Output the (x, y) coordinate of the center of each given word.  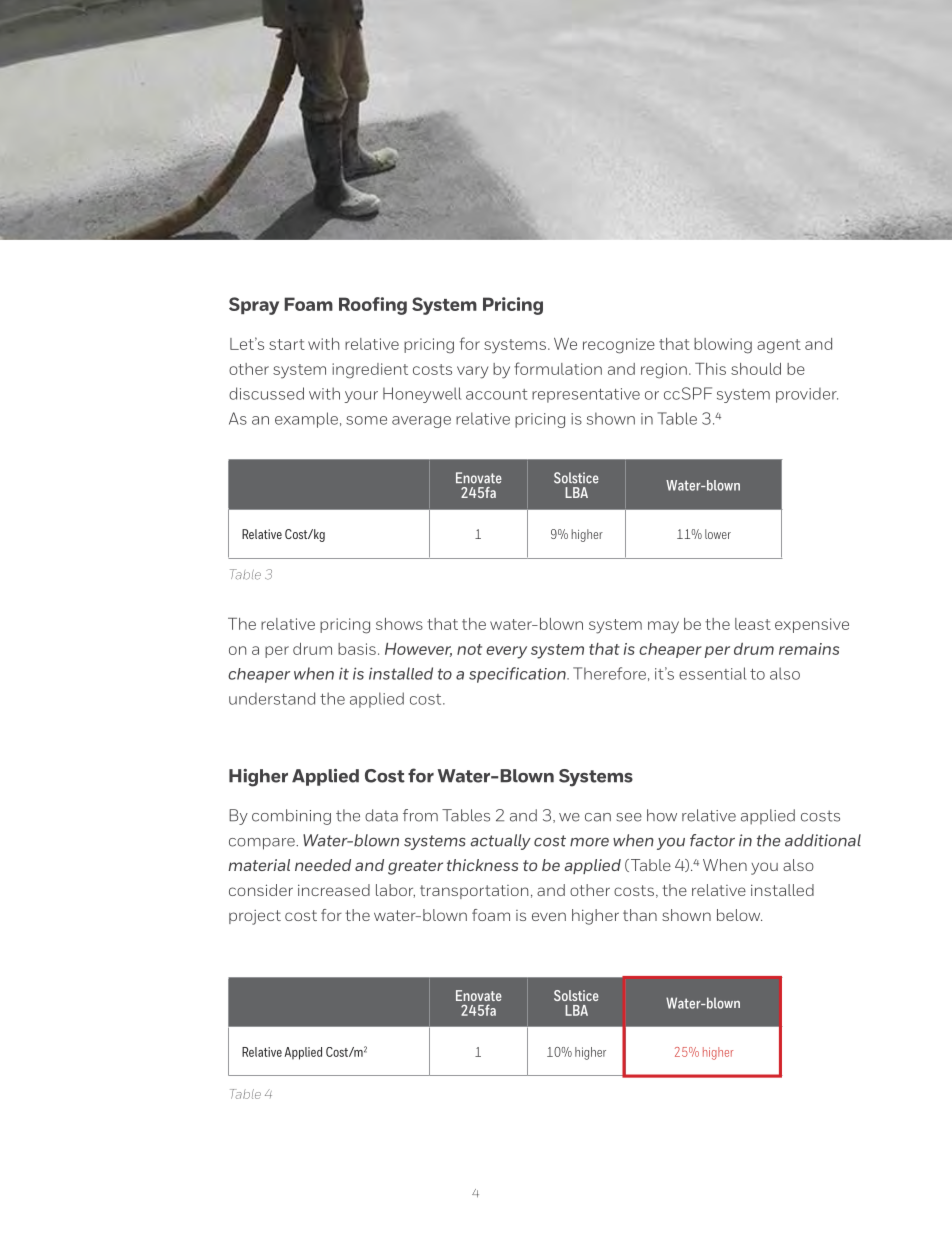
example (306, 420)
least (753, 624)
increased (334, 890)
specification (518, 675)
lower (718, 534)
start (287, 344)
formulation (558, 368)
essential (712, 673)
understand (272, 698)
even (549, 916)
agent (779, 346)
